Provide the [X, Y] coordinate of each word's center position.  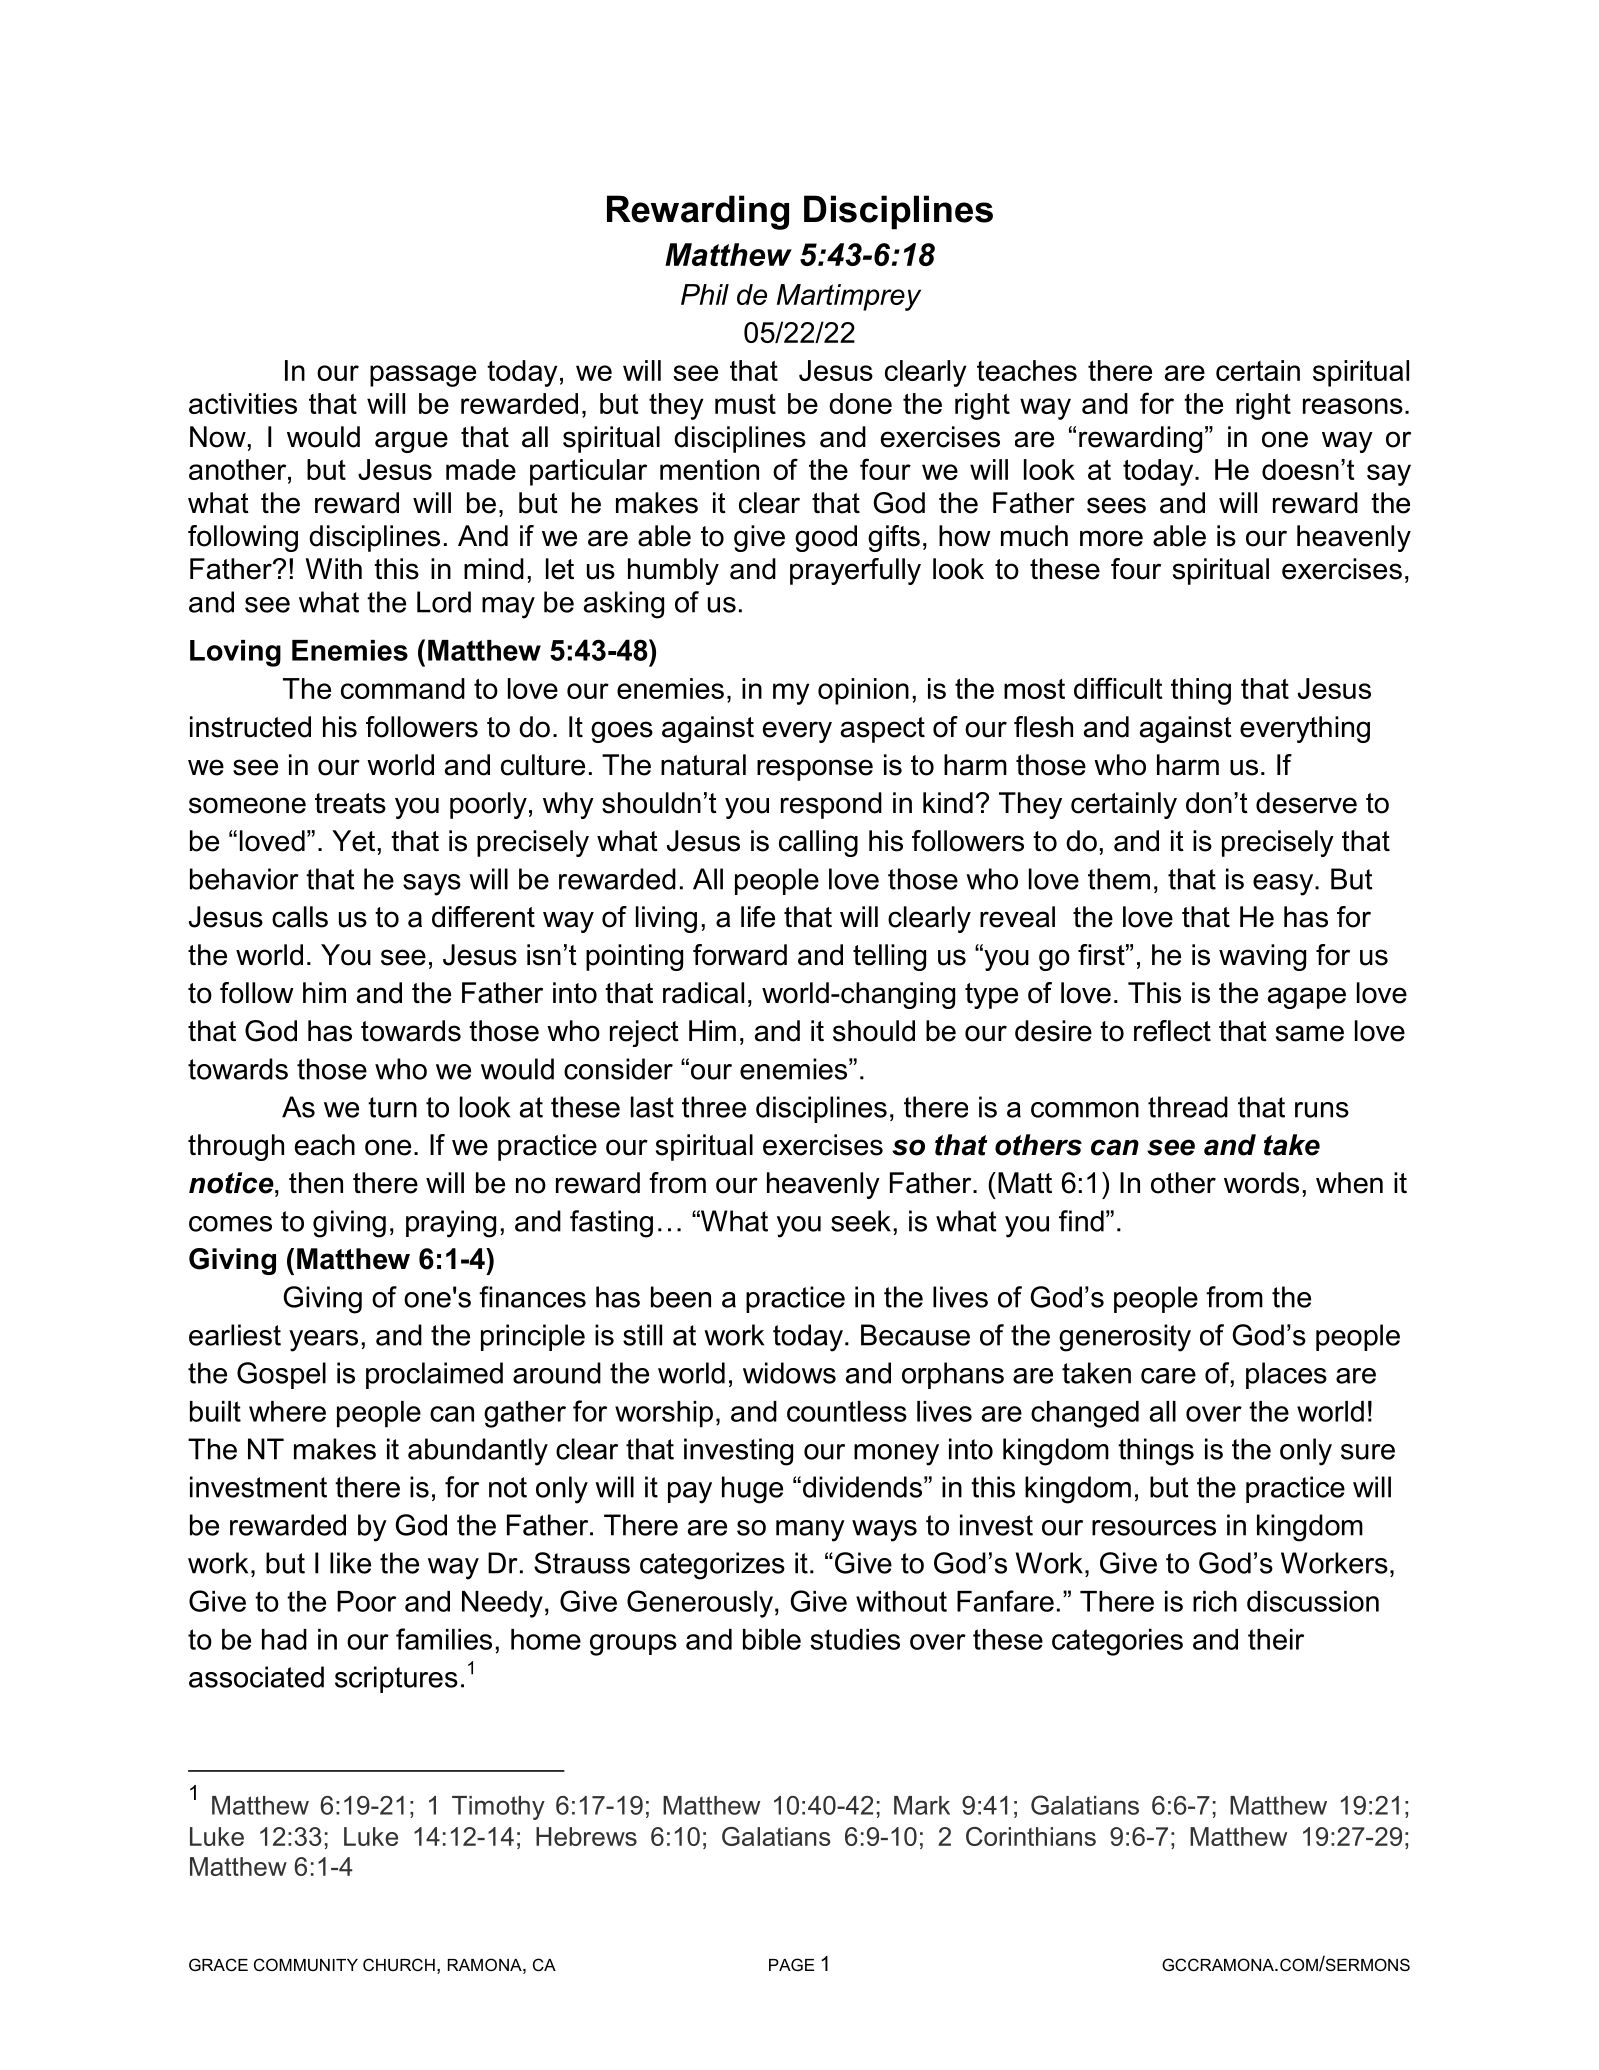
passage [423, 376]
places [1286, 1375]
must [745, 404]
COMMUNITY [306, 1964]
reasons [1353, 406]
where [287, 1411]
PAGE [791, 1964]
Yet [353, 841]
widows [789, 1373]
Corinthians [1031, 1836]
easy [1284, 885]
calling [818, 843]
